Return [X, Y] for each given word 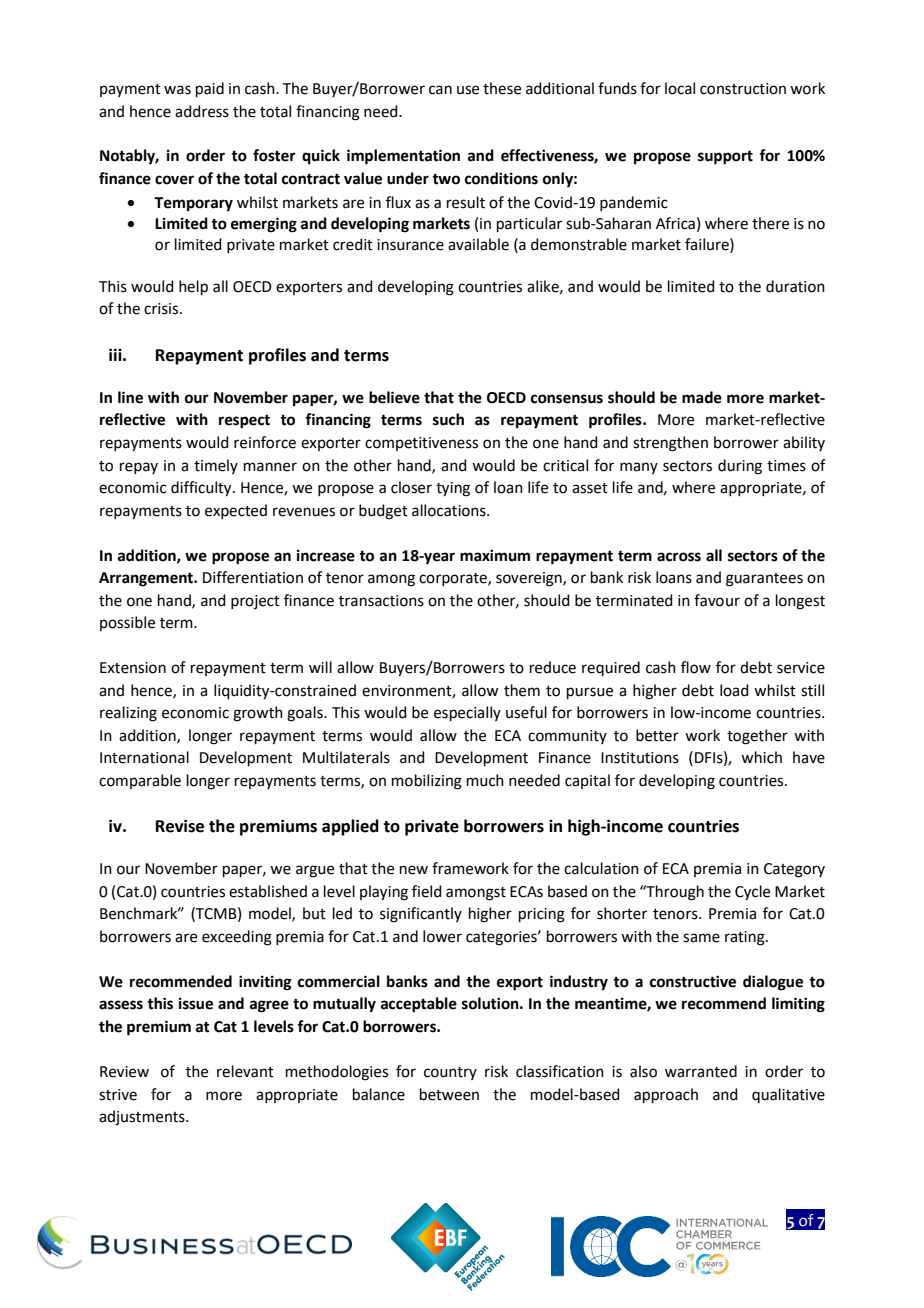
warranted [701, 1071]
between [449, 1094]
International [144, 757]
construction [743, 89]
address [202, 111]
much [485, 780]
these [502, 88]
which [761, 757]
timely [216, 466]
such [448, 419]
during [740, 467]
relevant [245, 1071]
